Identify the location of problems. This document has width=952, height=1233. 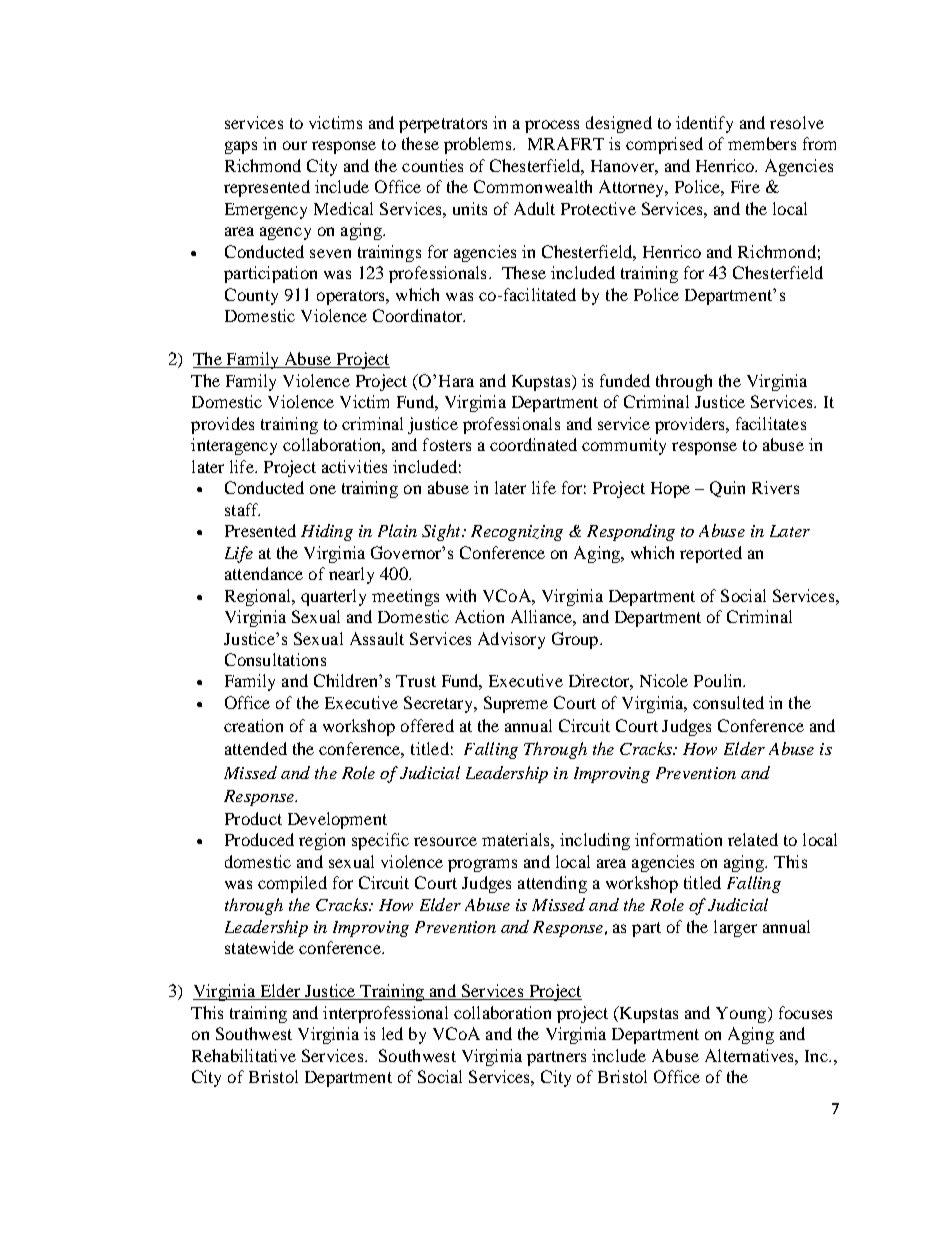
(479, 145).
